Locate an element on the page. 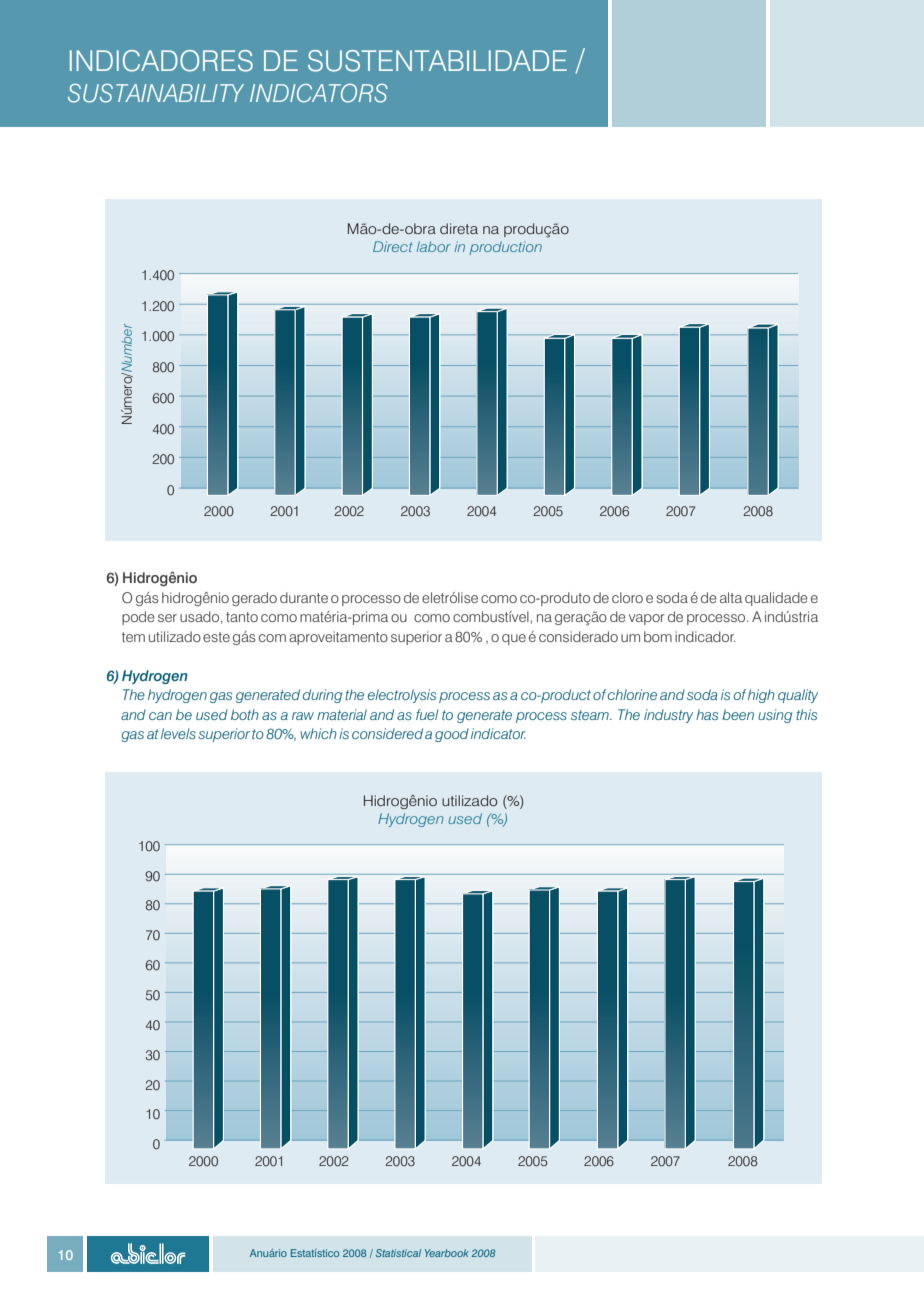  SUSTAINABILITY is located at coordinates (156, 93).
